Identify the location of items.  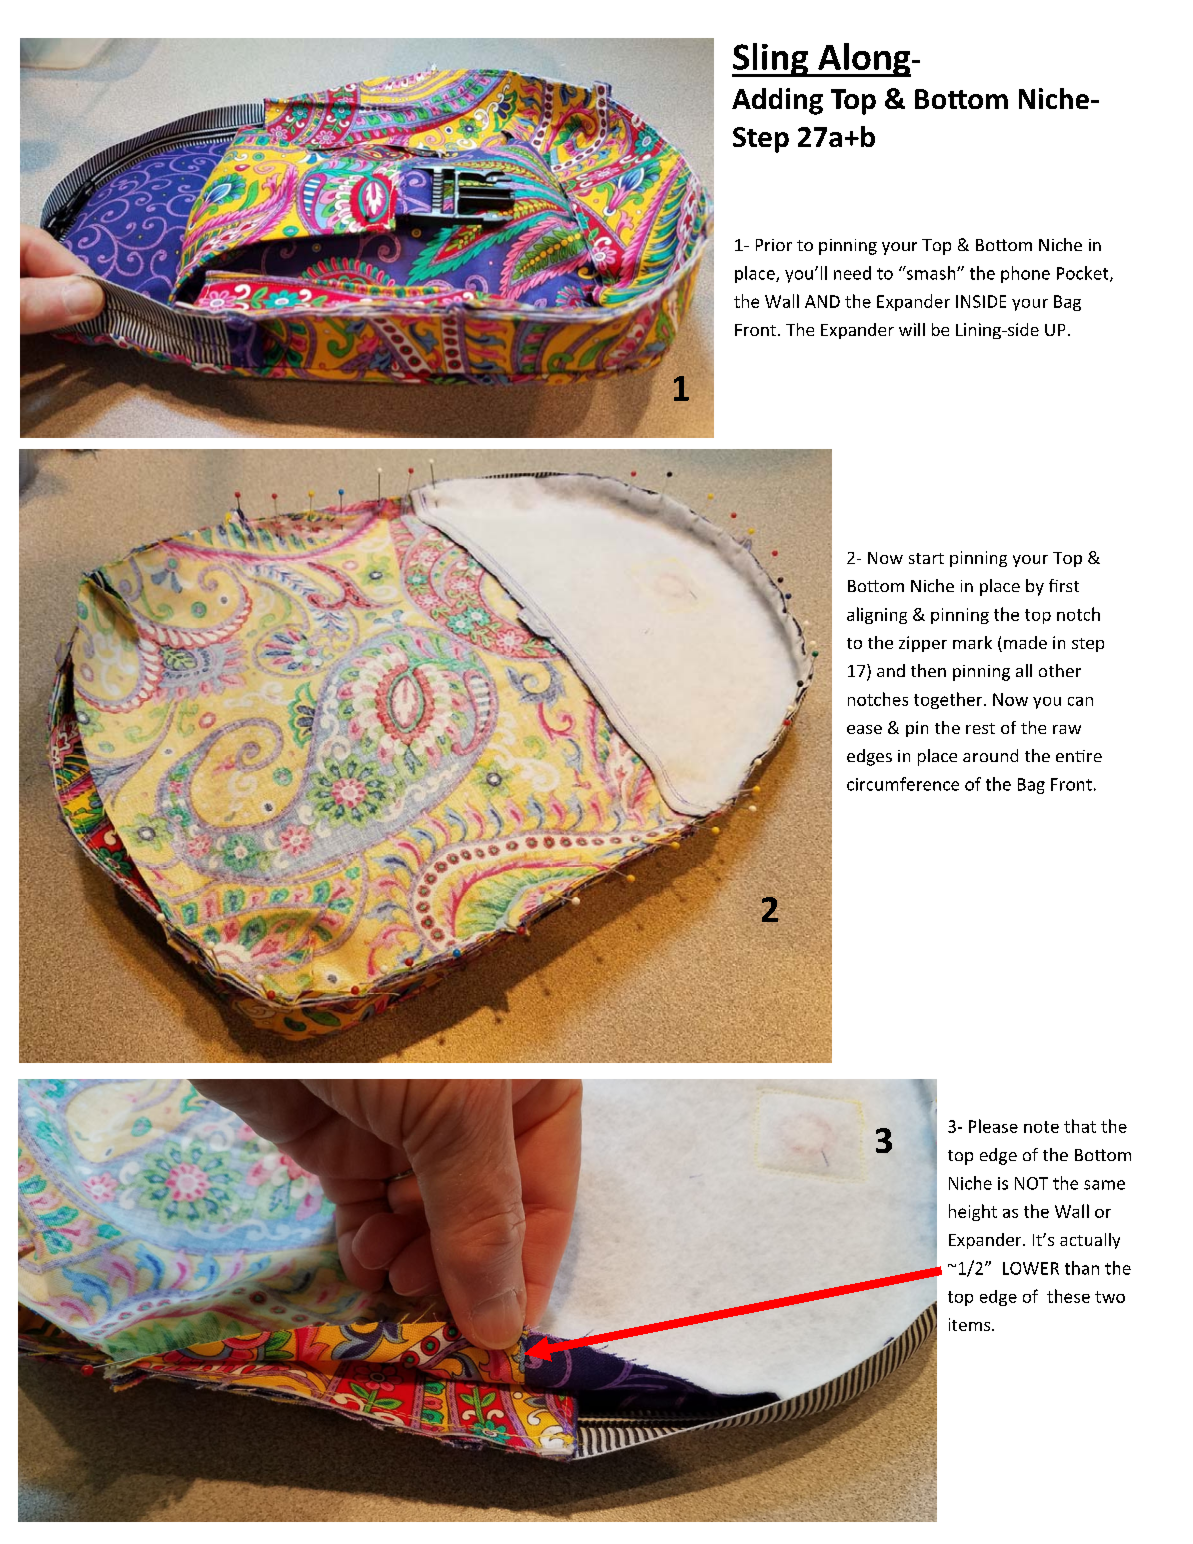
(971, 1324).
